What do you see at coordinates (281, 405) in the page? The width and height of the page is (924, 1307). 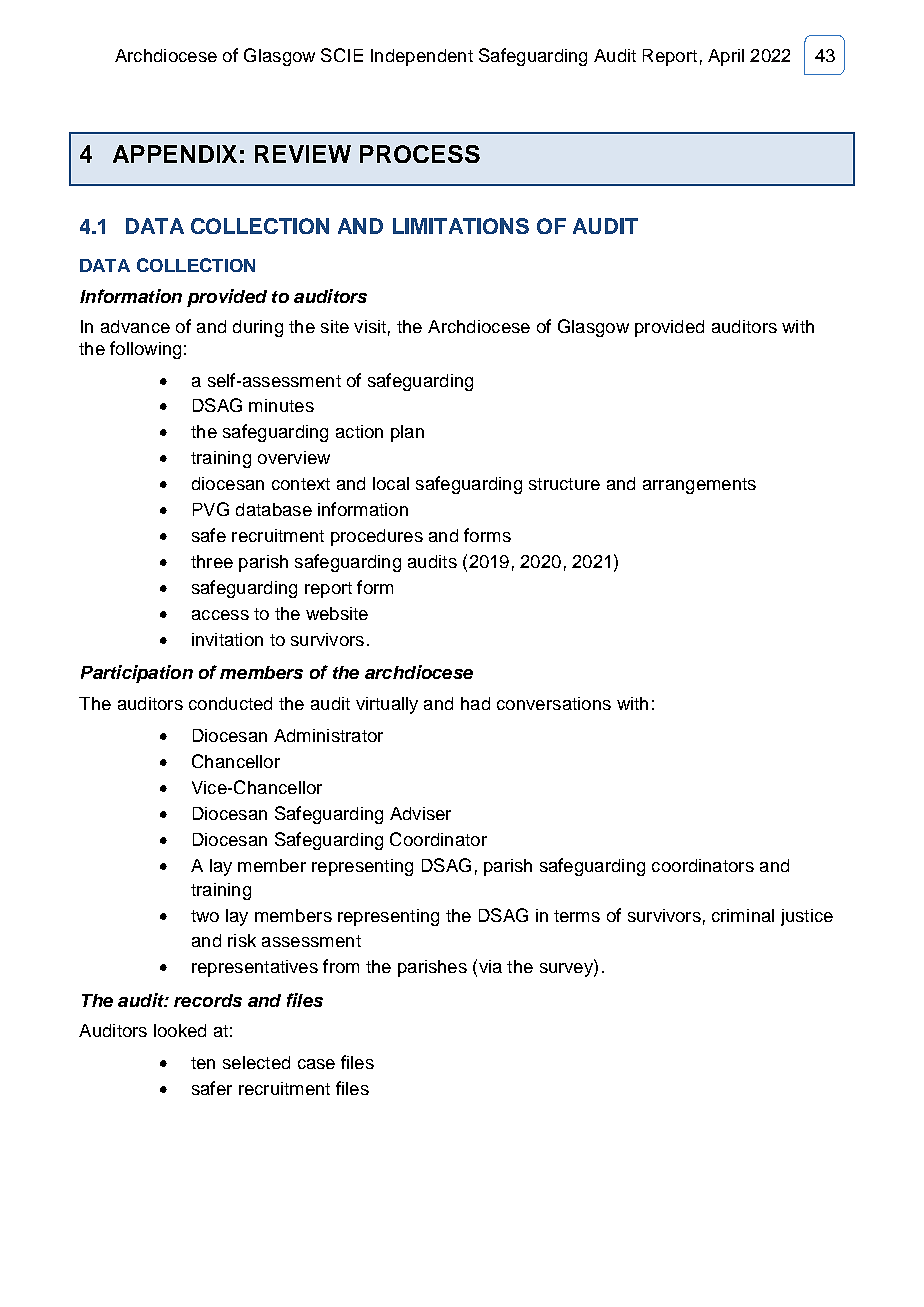 I see `minutes` at bounding box center [281, 405].
